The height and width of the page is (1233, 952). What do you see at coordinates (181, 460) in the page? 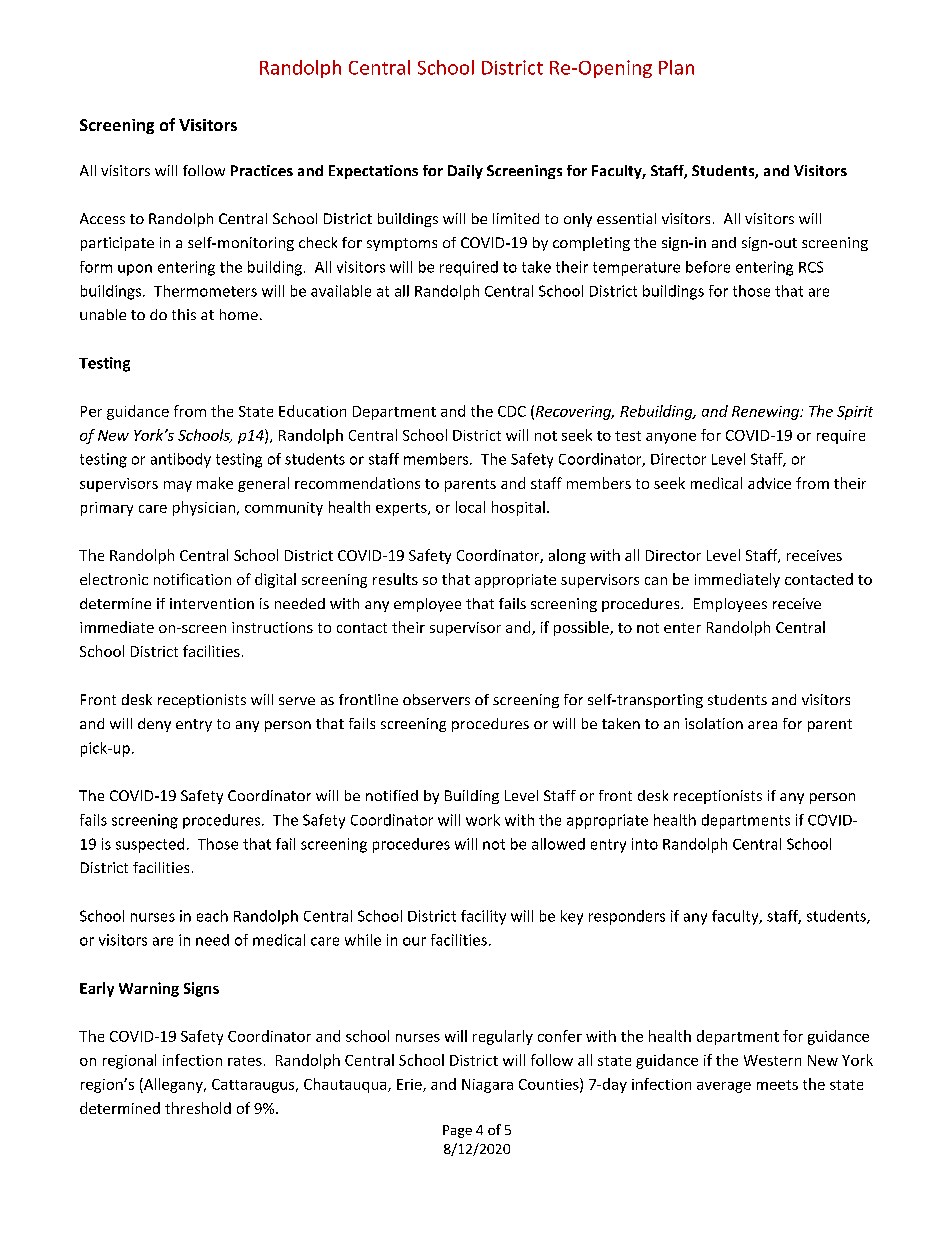
I see `antibody` at bounding box center [181, 460].
